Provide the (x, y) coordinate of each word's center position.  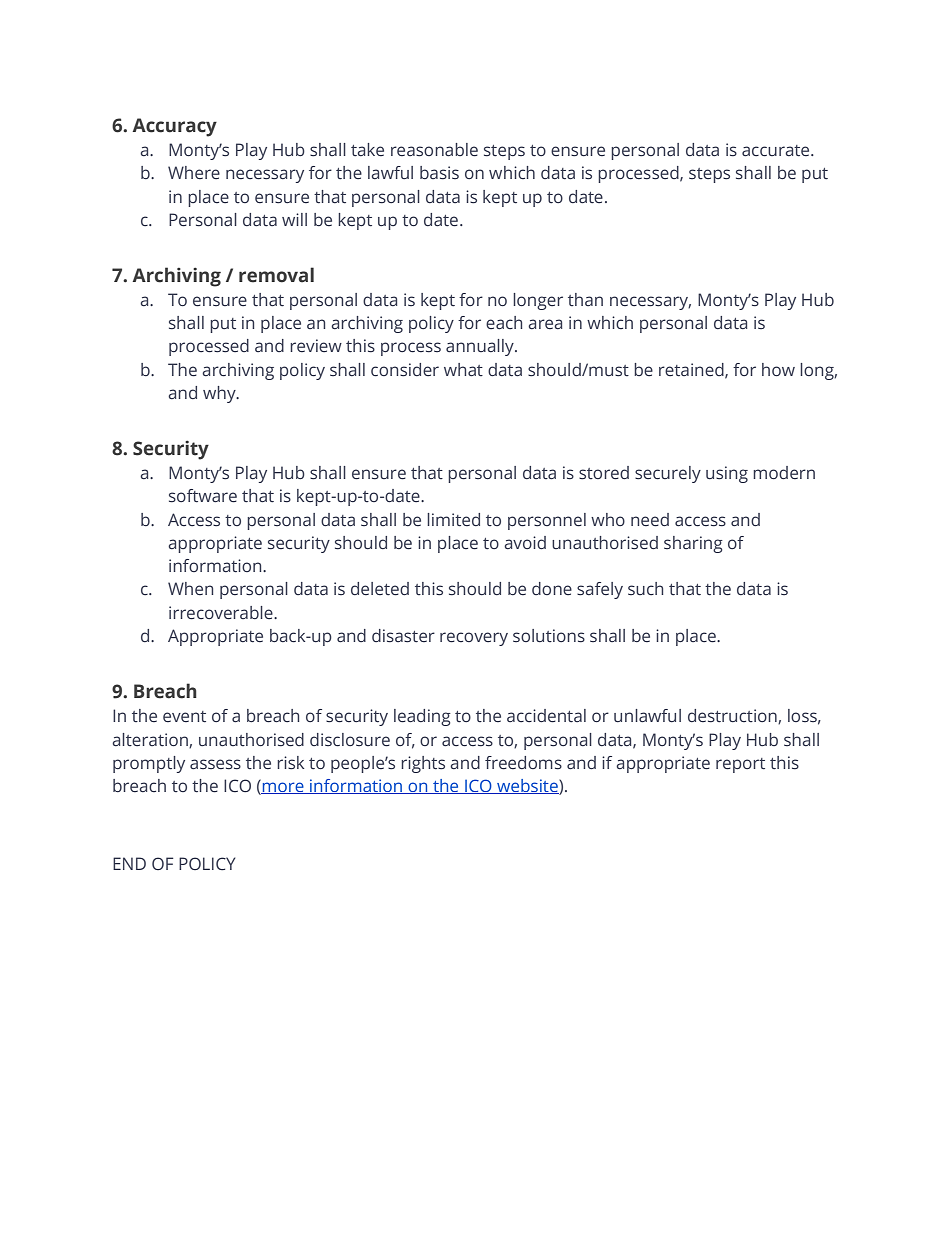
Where (194, 173)
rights (423, 764)
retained (692, 370)
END (129, 863)
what (463, 370)
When (190, 589)
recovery (474, 639)
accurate (777, 151)
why (220, 394)
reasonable (434, 150)
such (645, 589)
